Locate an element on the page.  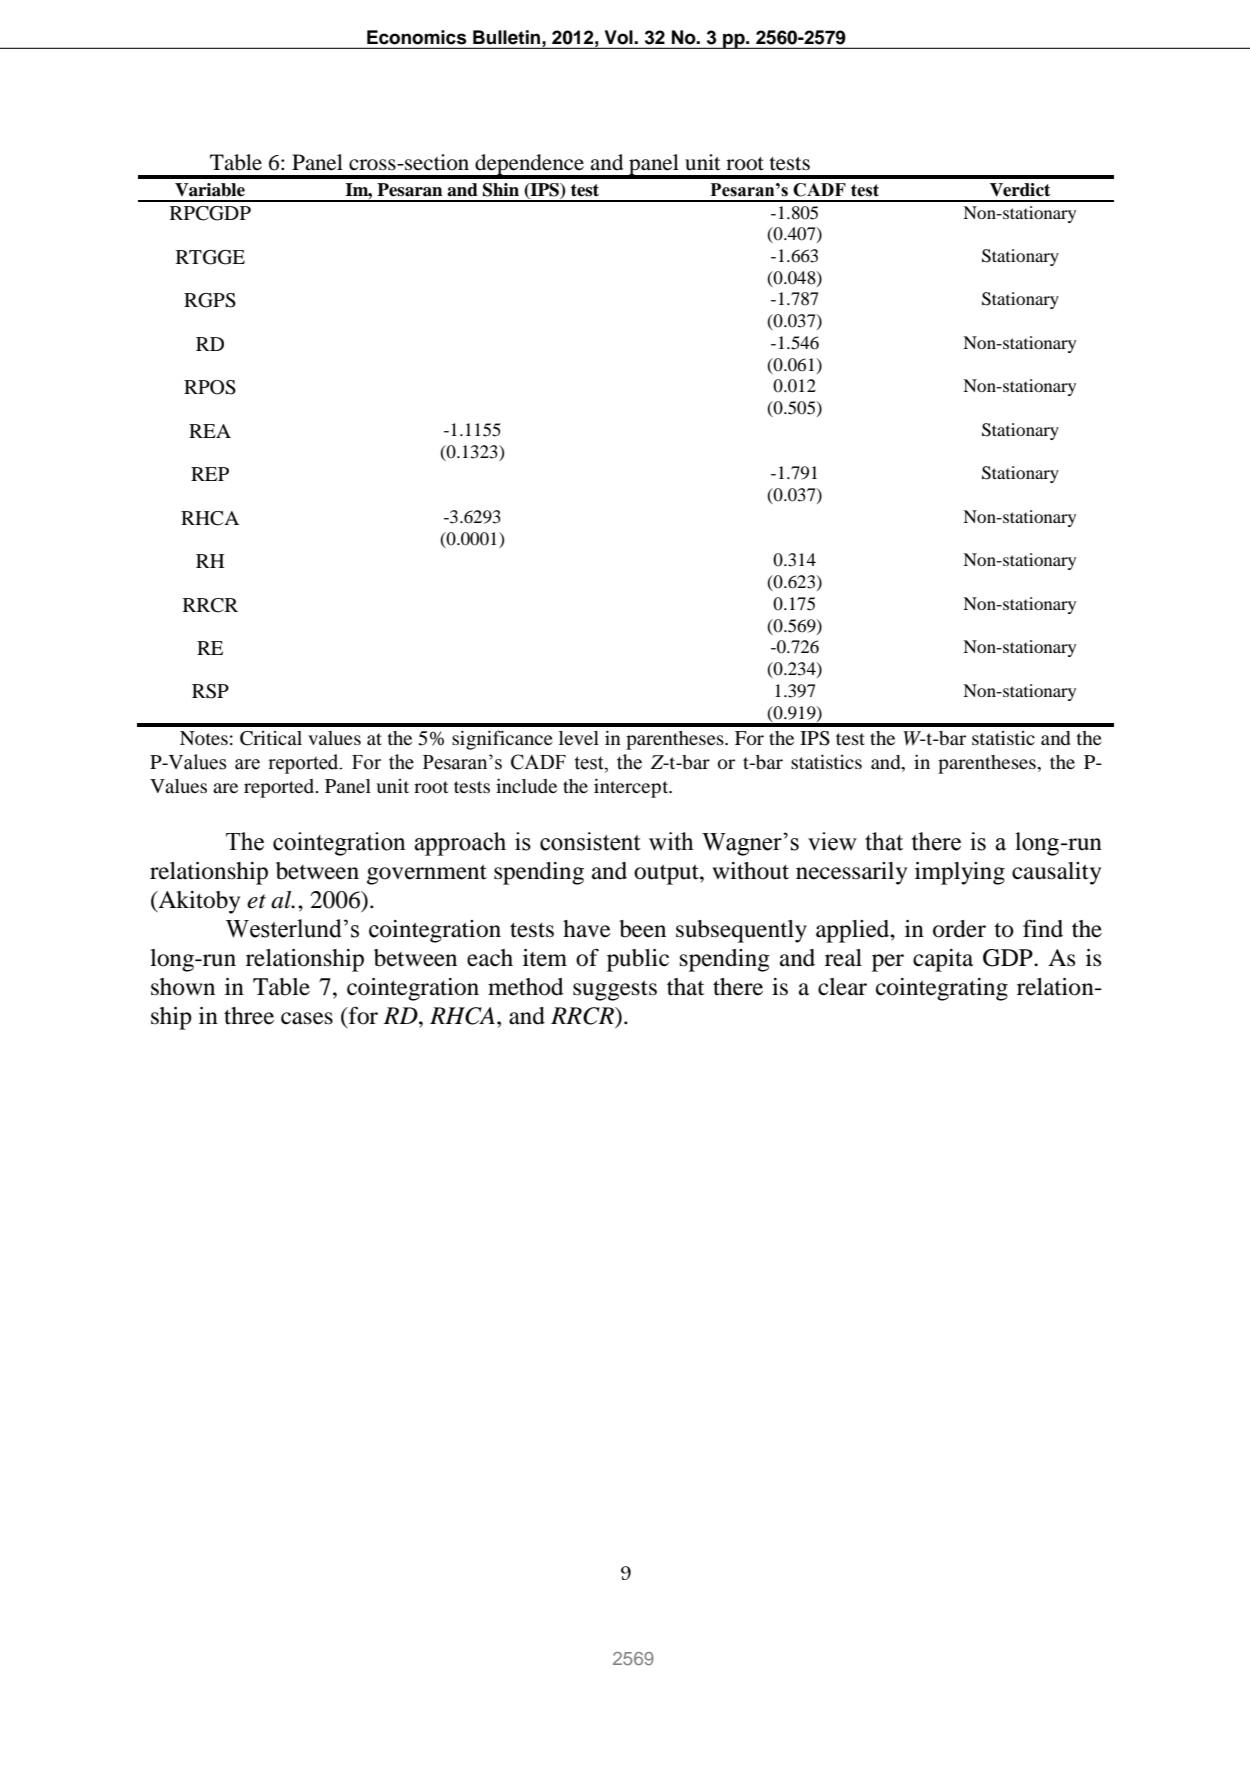
Verdict is located at coordinates (1020, 190).
